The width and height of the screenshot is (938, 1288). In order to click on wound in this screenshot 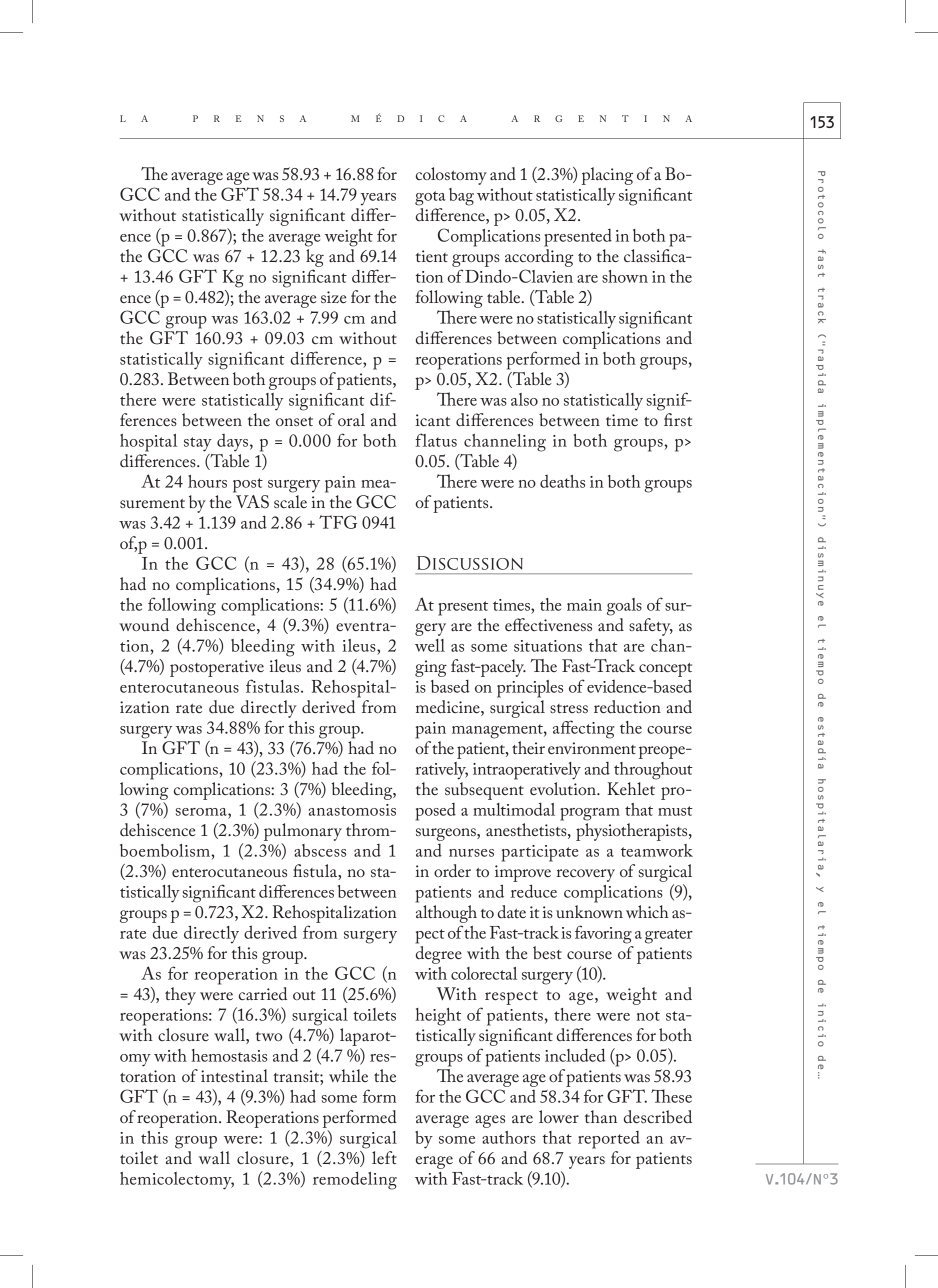, I will do `click(144, 624)`.
